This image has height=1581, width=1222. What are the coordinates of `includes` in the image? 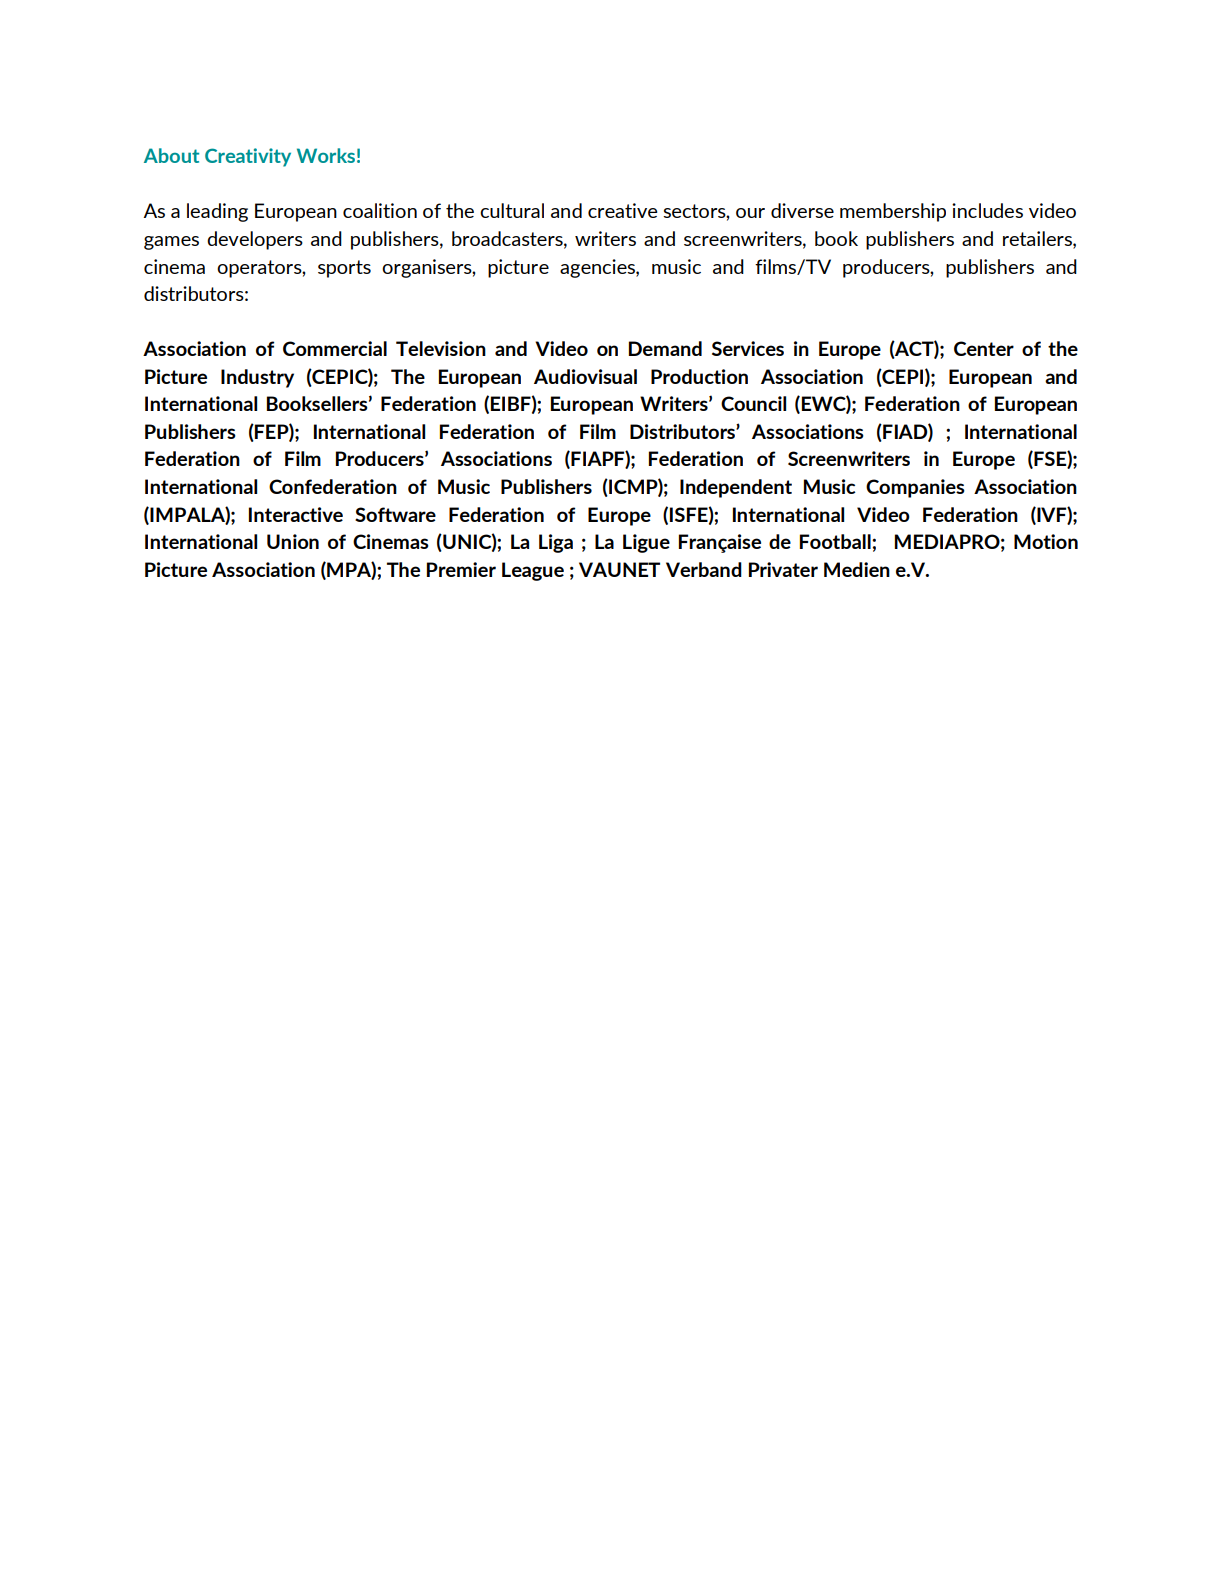 It's located at (987, 210).
